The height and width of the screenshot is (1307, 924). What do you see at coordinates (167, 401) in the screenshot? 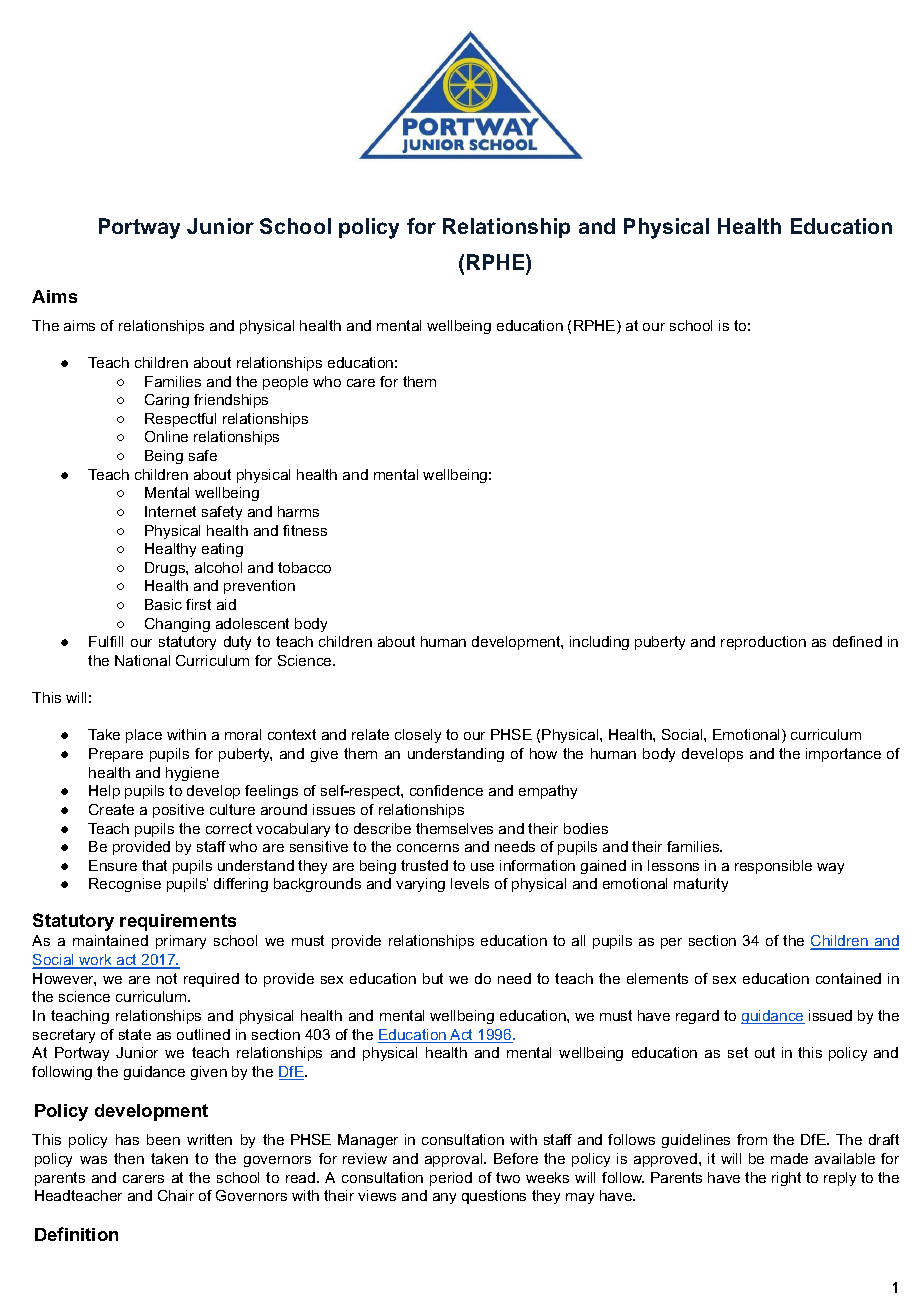
I see `Caring` at bounding box center [167, 401].
